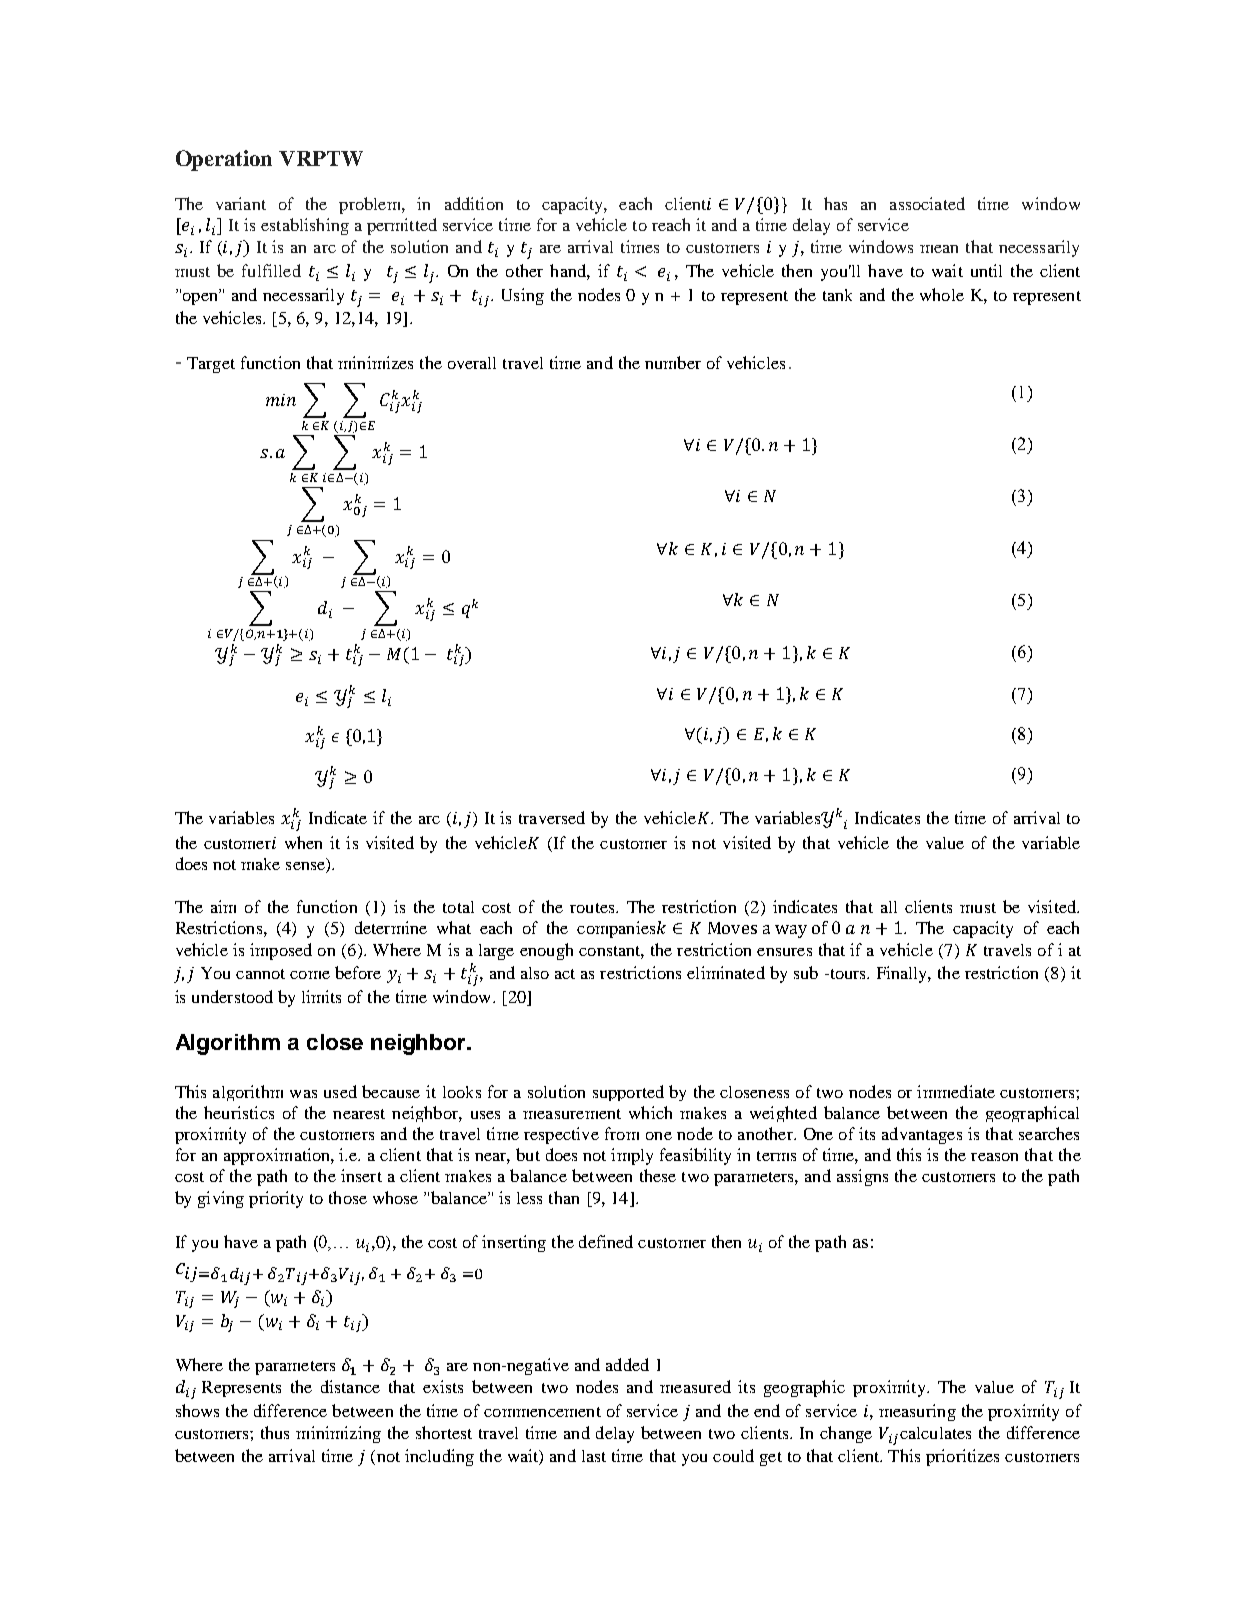 Image resolution: width=1255 pixels, height=1624 pixels. I want to click on calculates, so click(935, 1433).
